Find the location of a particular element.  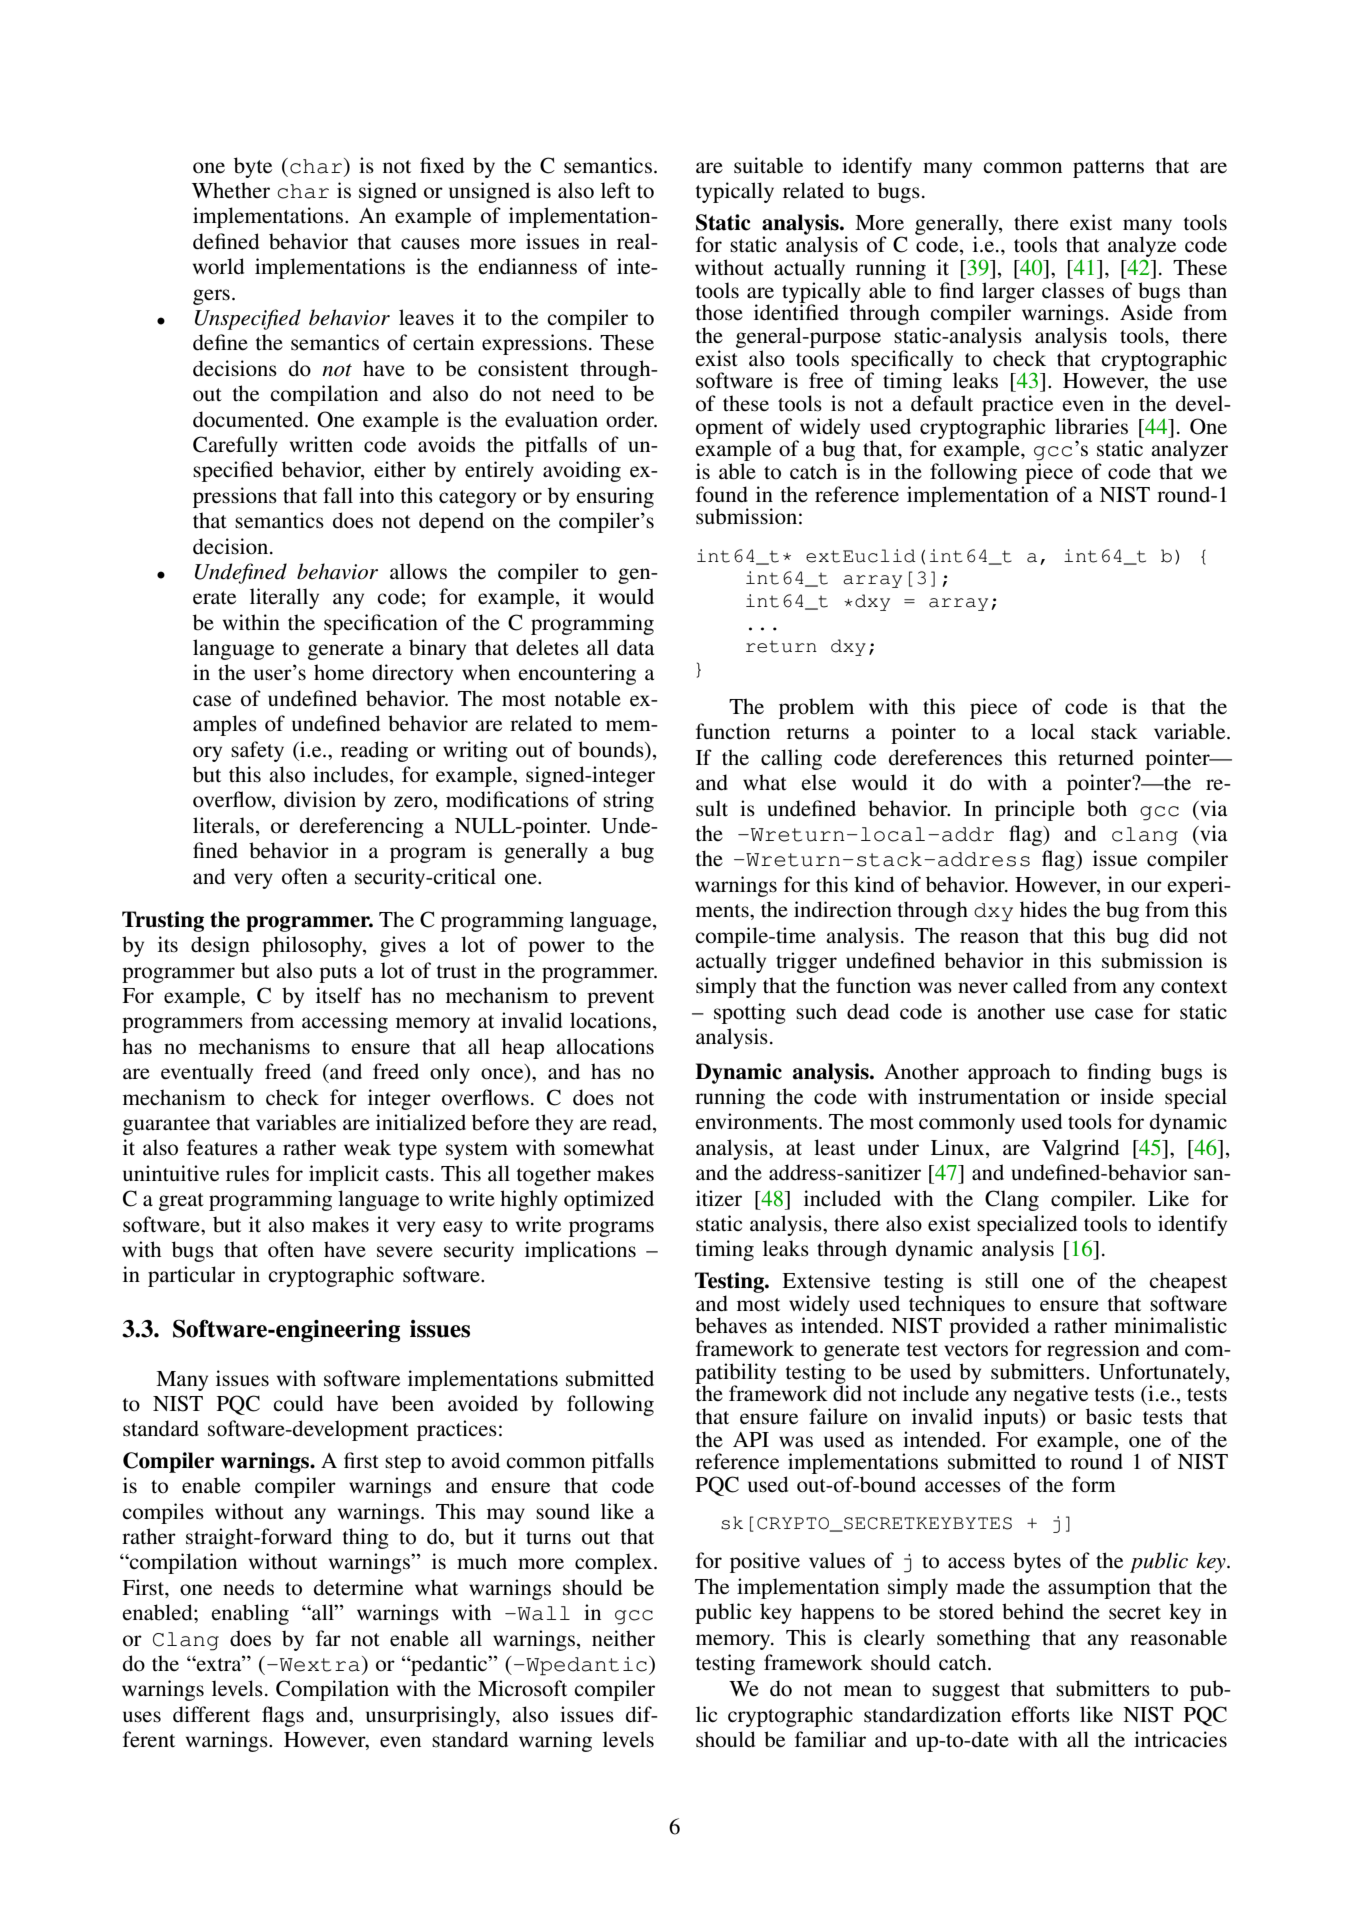

implications is located at coordinates (580, 1251).
